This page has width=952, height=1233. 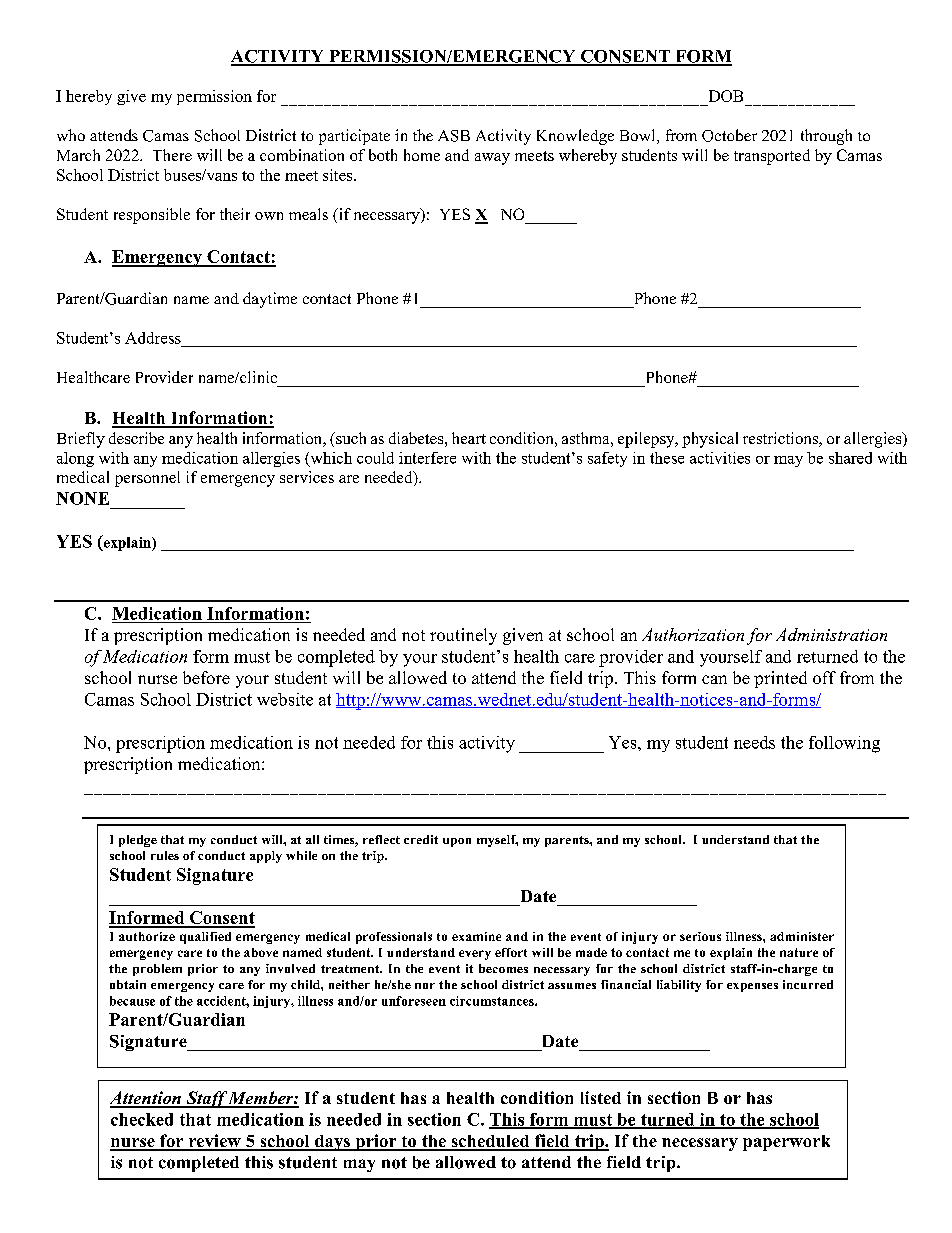 What do you see at coordinates (206, 677) in the page?
I see `before` at bounding box center [206, 677].
